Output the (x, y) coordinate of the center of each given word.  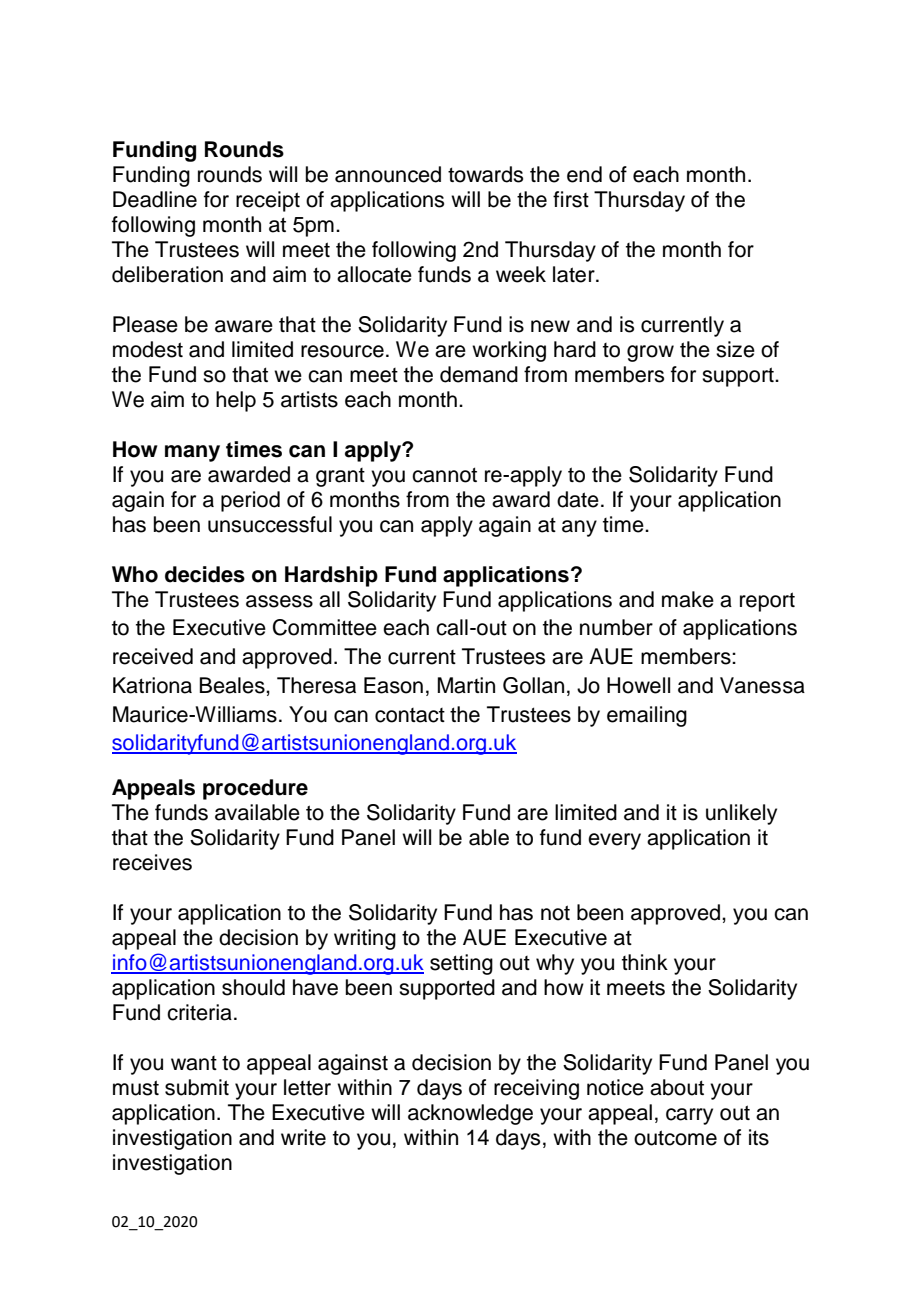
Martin (466, 685)
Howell (638, 685)
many (192, 453)
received (153, 656)
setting (461, 964)
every (614, 841)
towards (485, 174)
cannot (444, 475)
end (584, 174)
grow (650, 353)
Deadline (155, 199)
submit (197, 1087)
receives (152, 862)
